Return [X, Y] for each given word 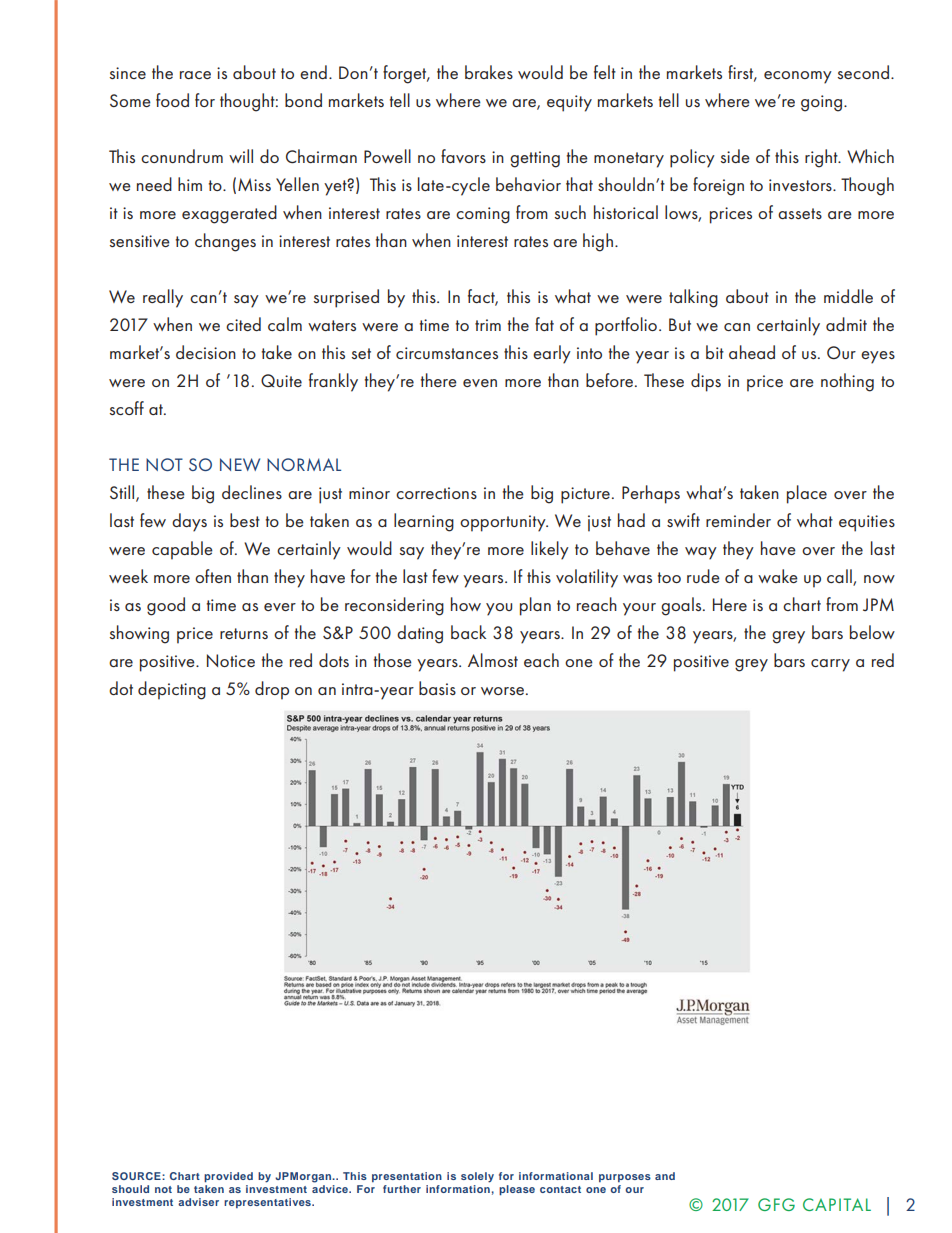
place [807, 494]
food [172, 100]
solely [477, 1177]
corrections [436, 493]
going [823, 103]
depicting [172, 690]
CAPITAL [837, 1204]
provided [228, 1177]
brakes [489, 72]
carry [830, 665]
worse [502, 691]
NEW [240, 464]
